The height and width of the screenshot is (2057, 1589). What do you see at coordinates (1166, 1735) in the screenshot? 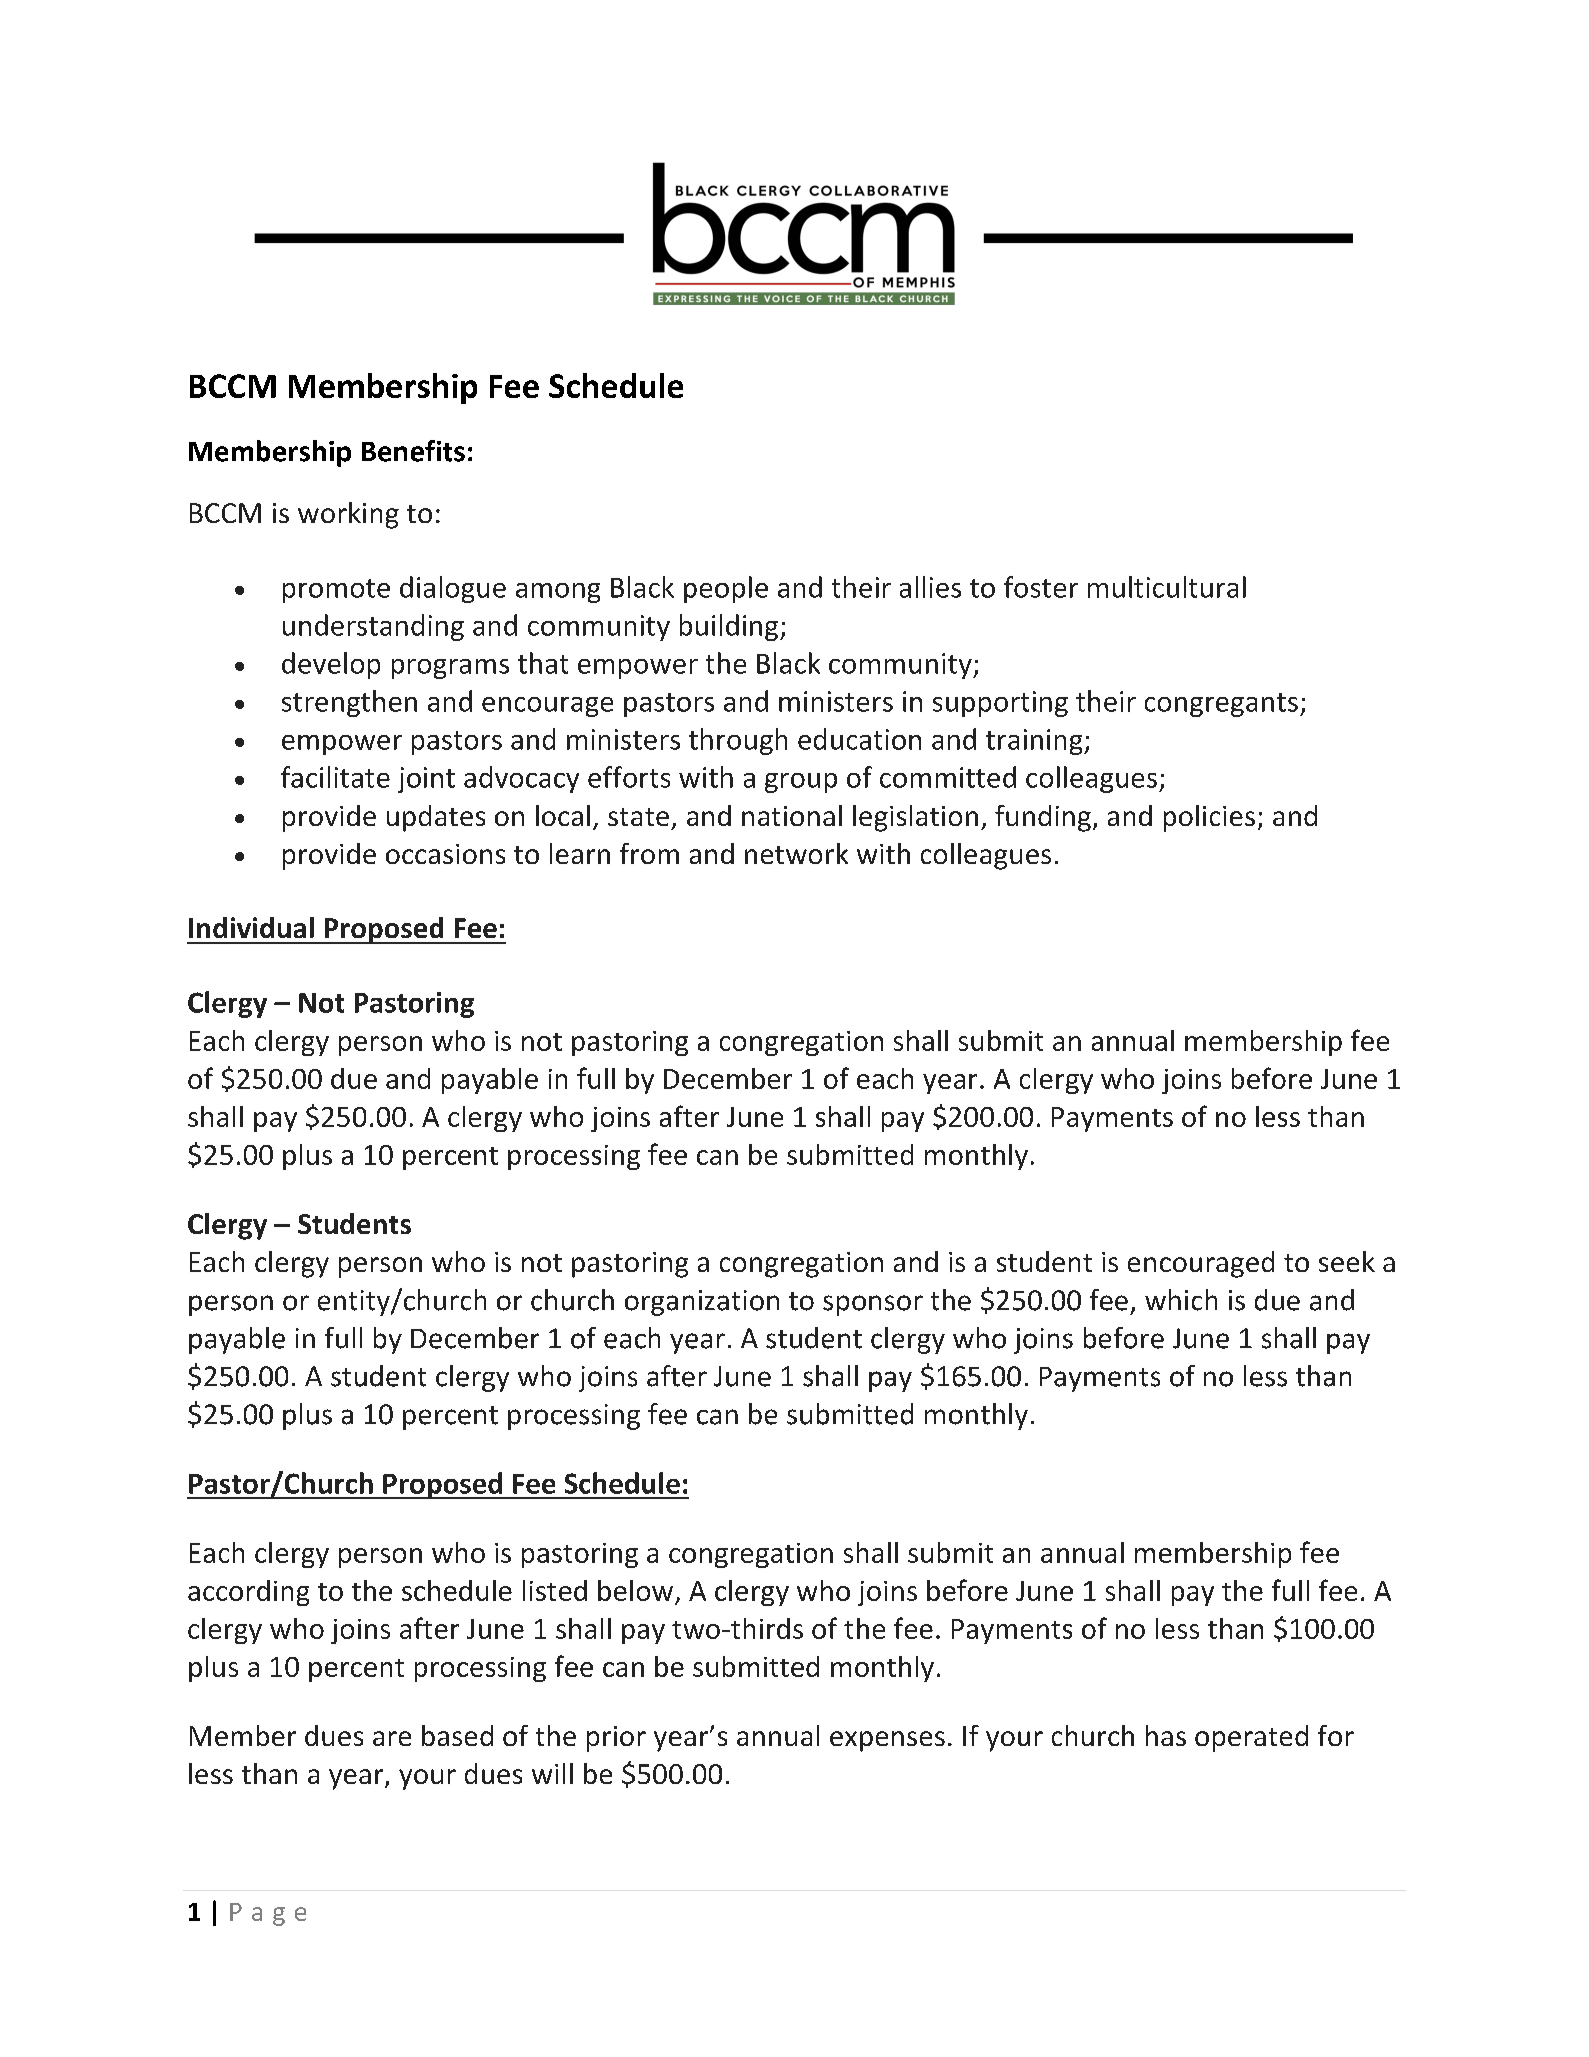
I see `has` at bounding box center [1166, 1735].
